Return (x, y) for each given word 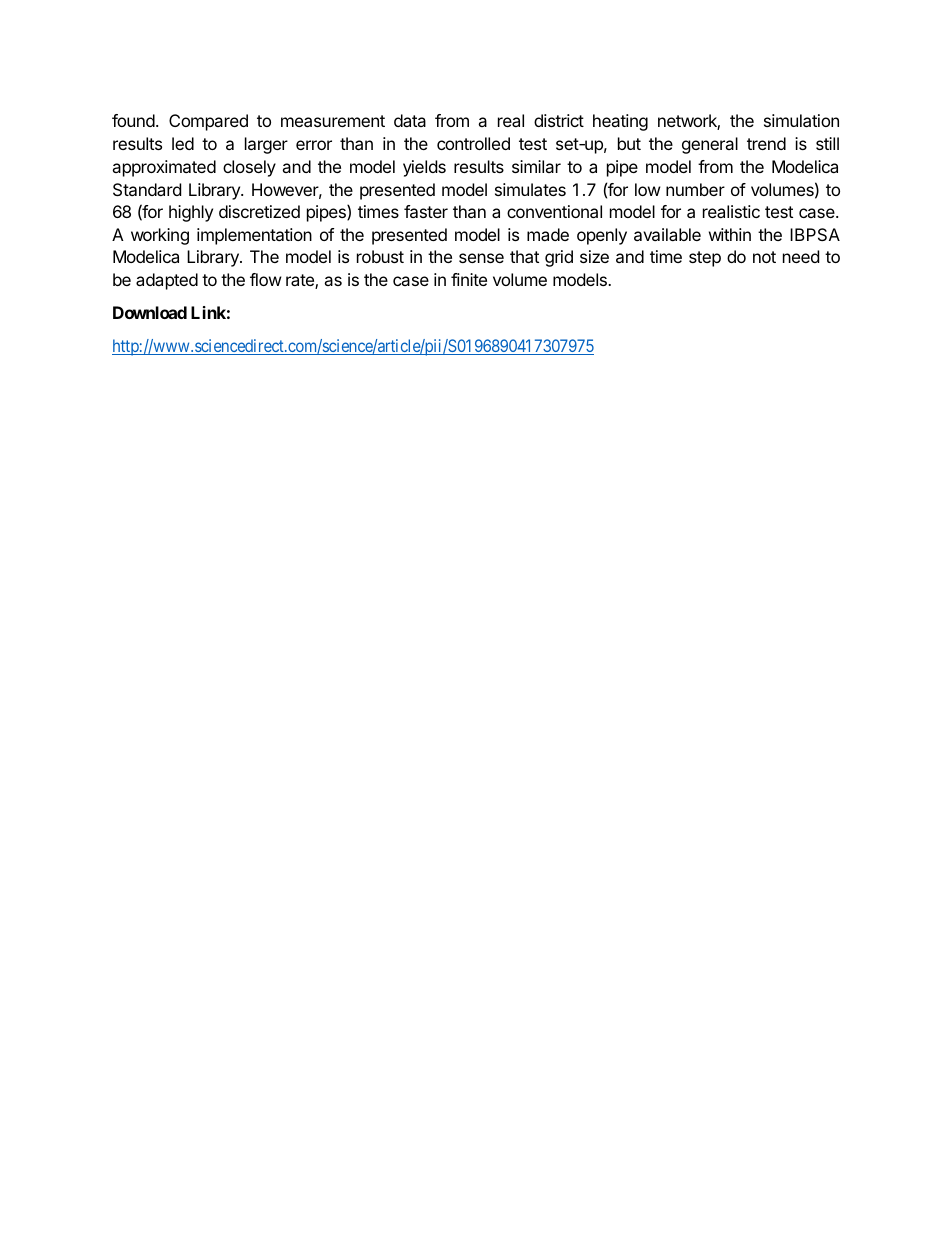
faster (426, 211)
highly (191, 213)
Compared (208, 122)
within (730, 234)
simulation (801, 120)
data (410, 120)
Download (150, 312)
